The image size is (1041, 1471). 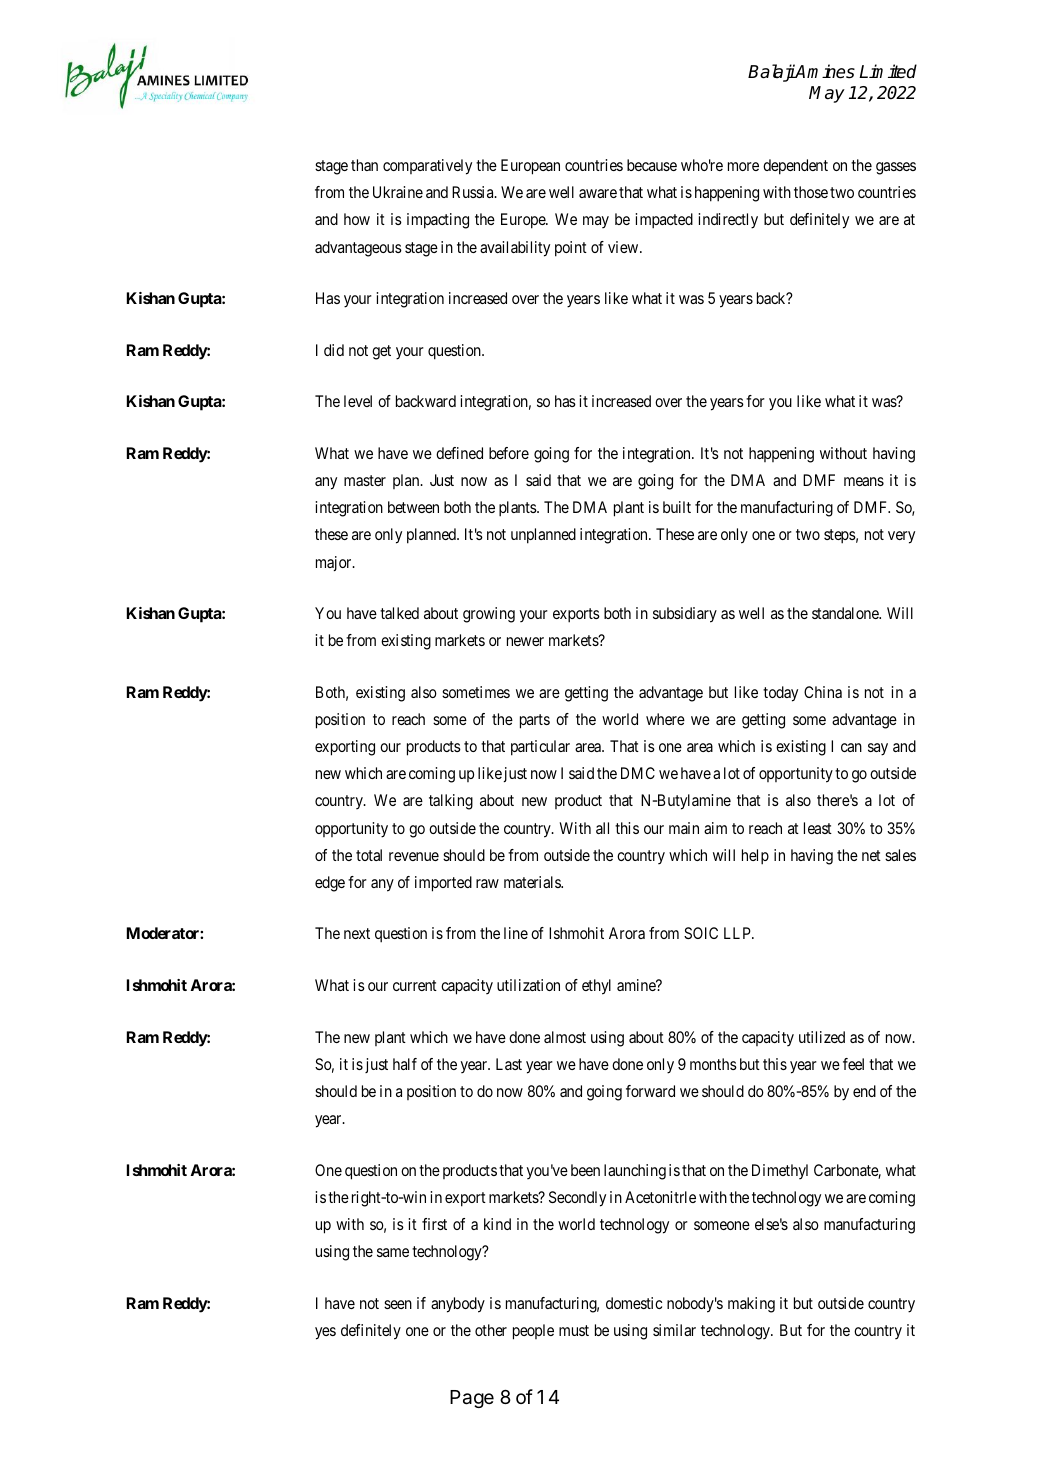 What do you see at coordinates (357, 933) in the screenshot?
I see `next` at bounding box center [357, 933].
